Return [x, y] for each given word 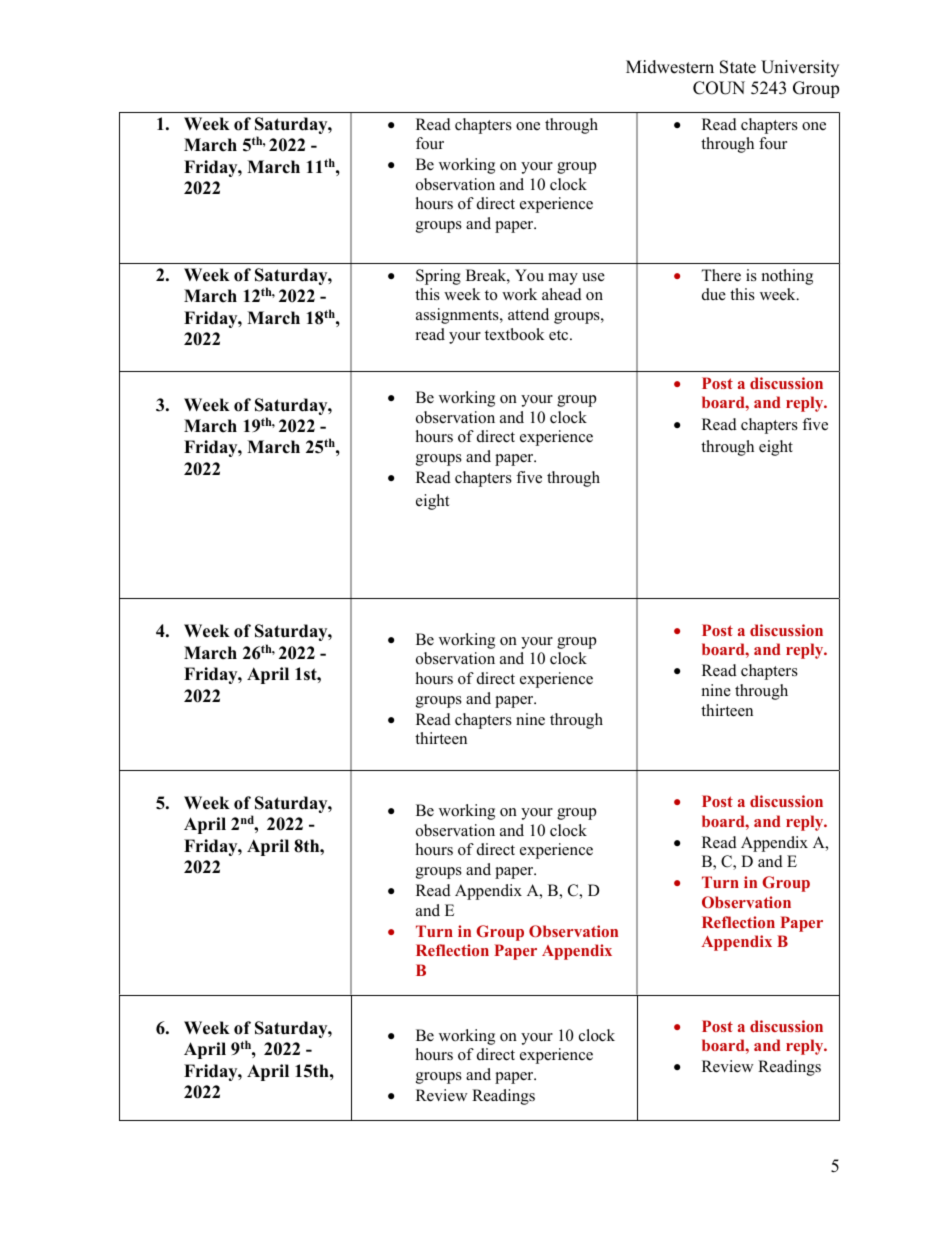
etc [560, 335]
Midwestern [670, 67]
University [800, 68]
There [721, 275]
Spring [438, 277]
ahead [562, 294]
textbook [515, 334]
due [714, 294]
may [563, 279]
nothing [787, 277]
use [593, 277]
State [738, 67]
